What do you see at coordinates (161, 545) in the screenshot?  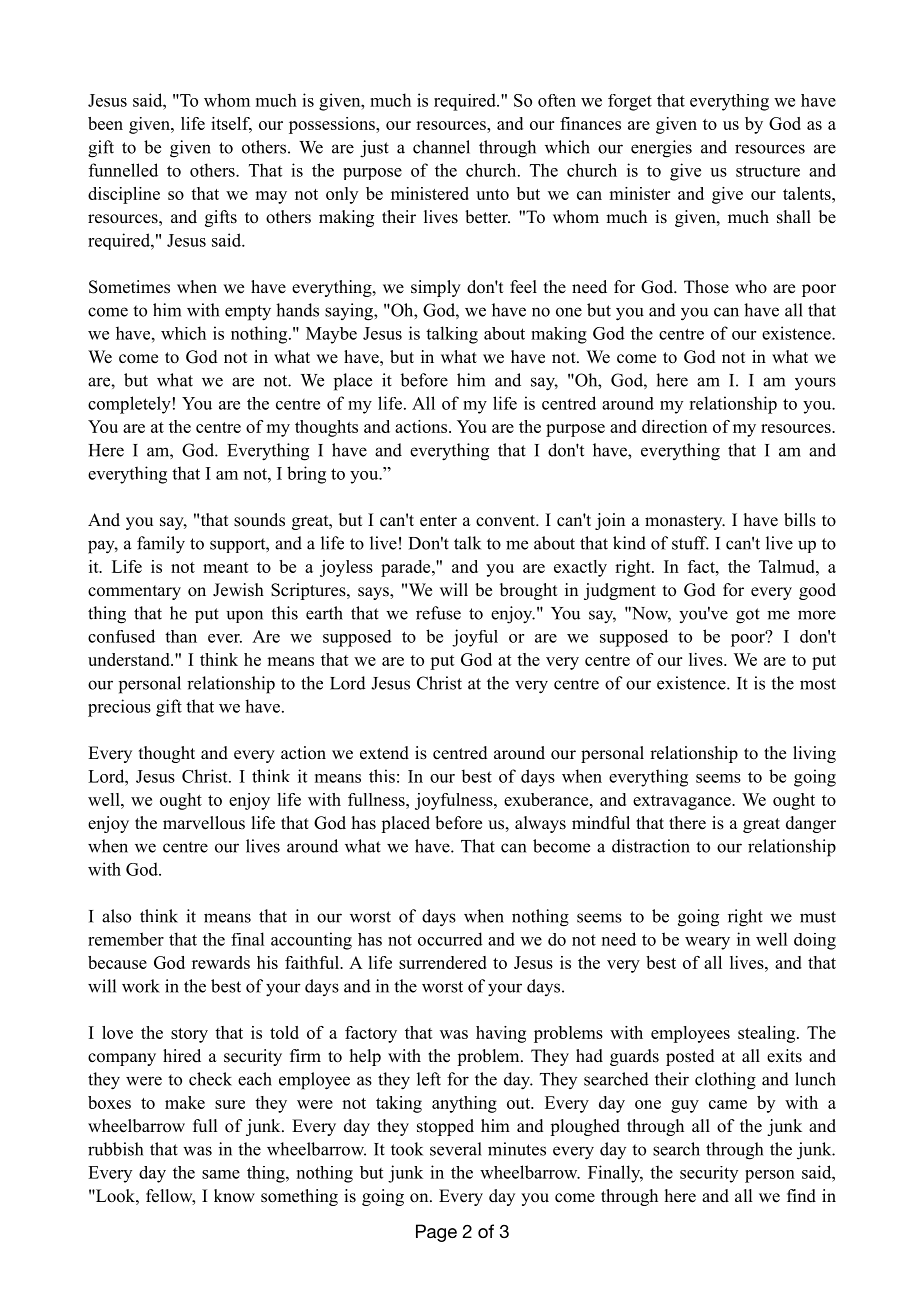 I see `family` at bounding box center [161, 545].
